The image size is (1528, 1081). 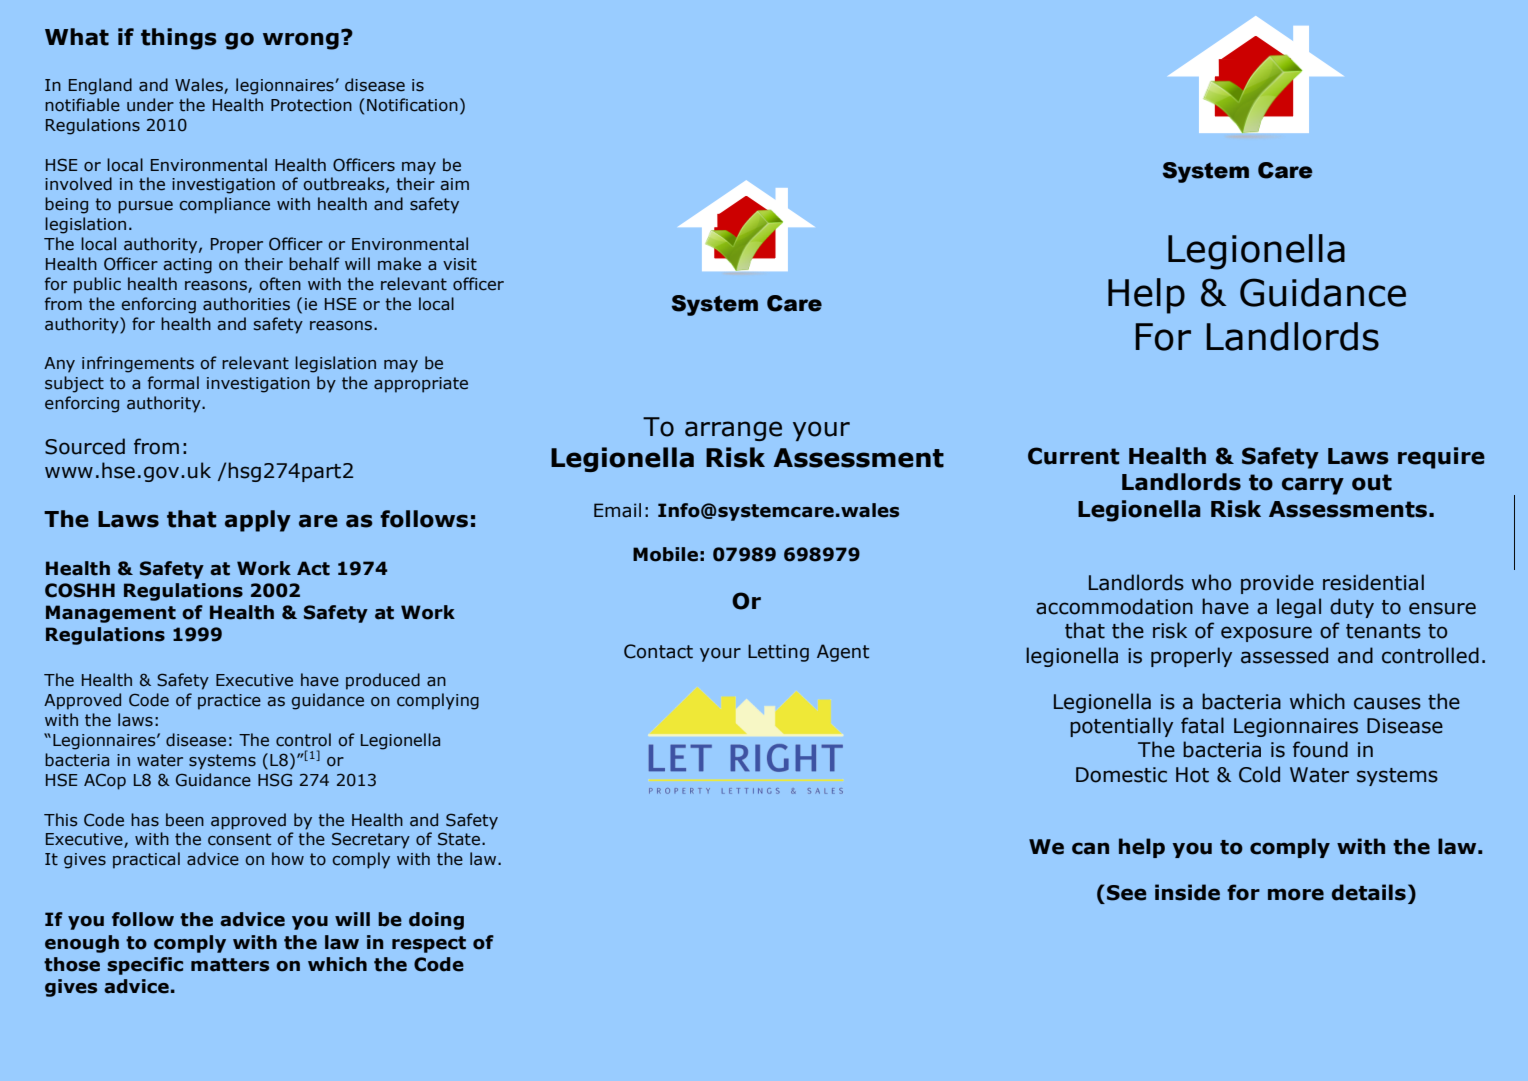 What do you see at coordinates (1284, 655) in the image?
I see `assessed` at bounding box center [1284, 655].
